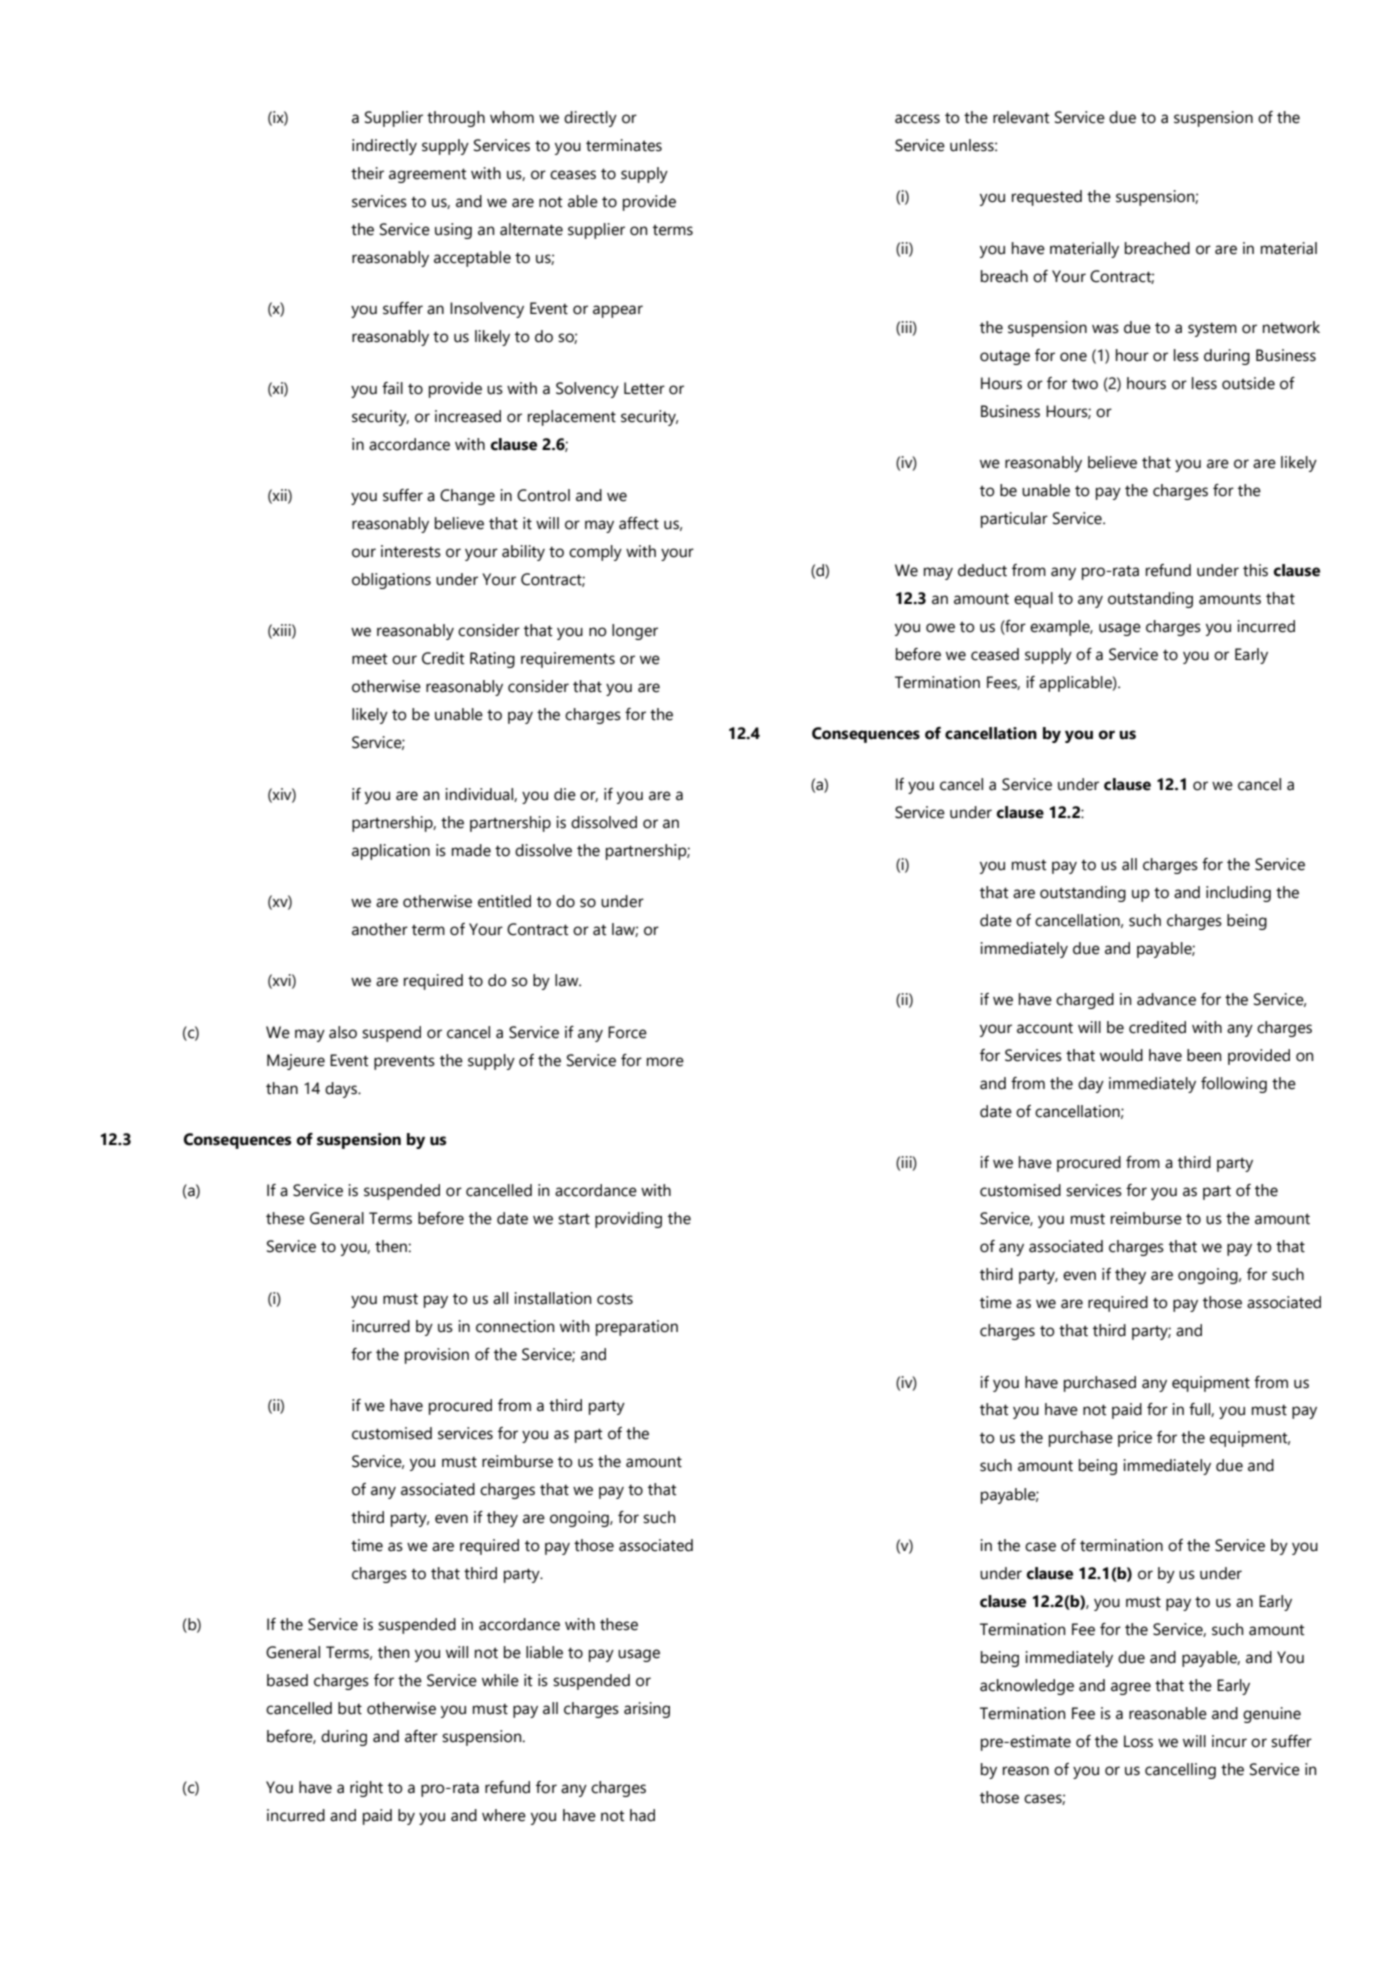  I want to click on longer, so click(635, 632).
